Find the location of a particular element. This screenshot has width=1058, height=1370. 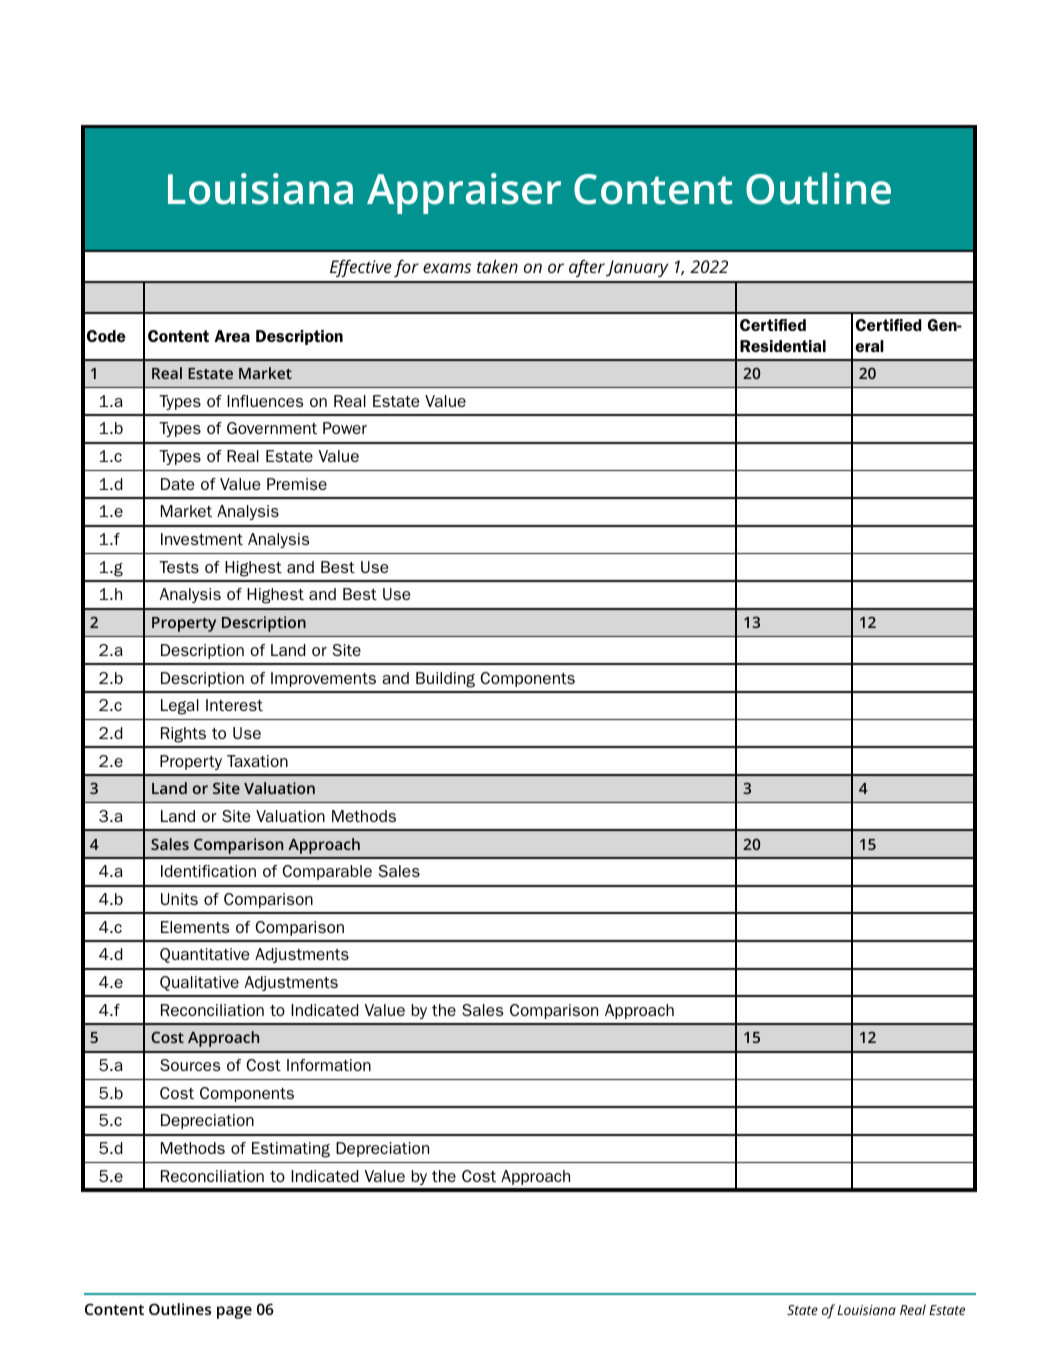

Comparable is located at coordinates (327, 872).
